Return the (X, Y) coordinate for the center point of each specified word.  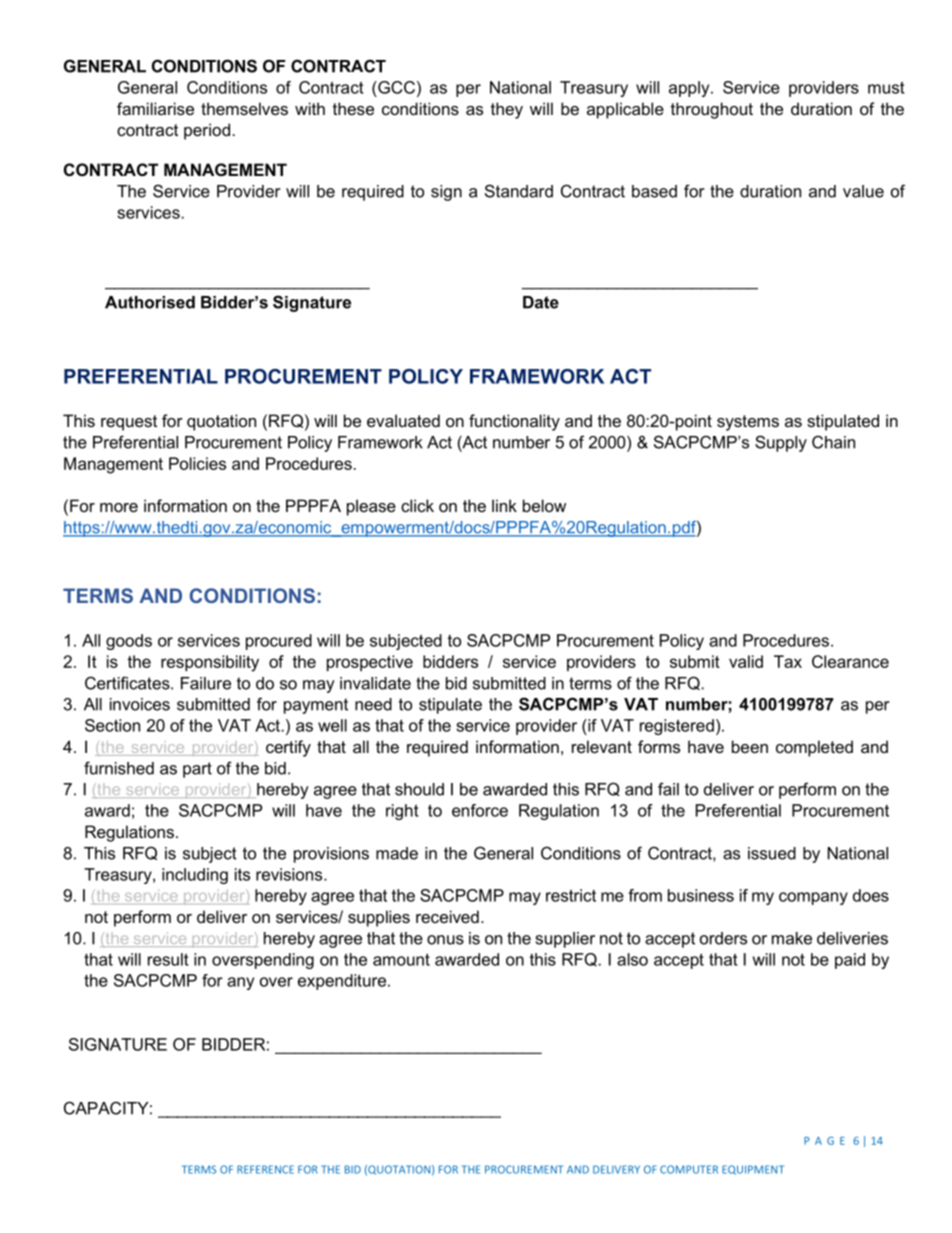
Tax (788, 661)
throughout (712, 110)
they (507, 110)
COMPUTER (689, 1169)
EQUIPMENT (753, 1170)
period (207, 131)
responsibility (210, 663)
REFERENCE (265, 1169)
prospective (370, 663)
